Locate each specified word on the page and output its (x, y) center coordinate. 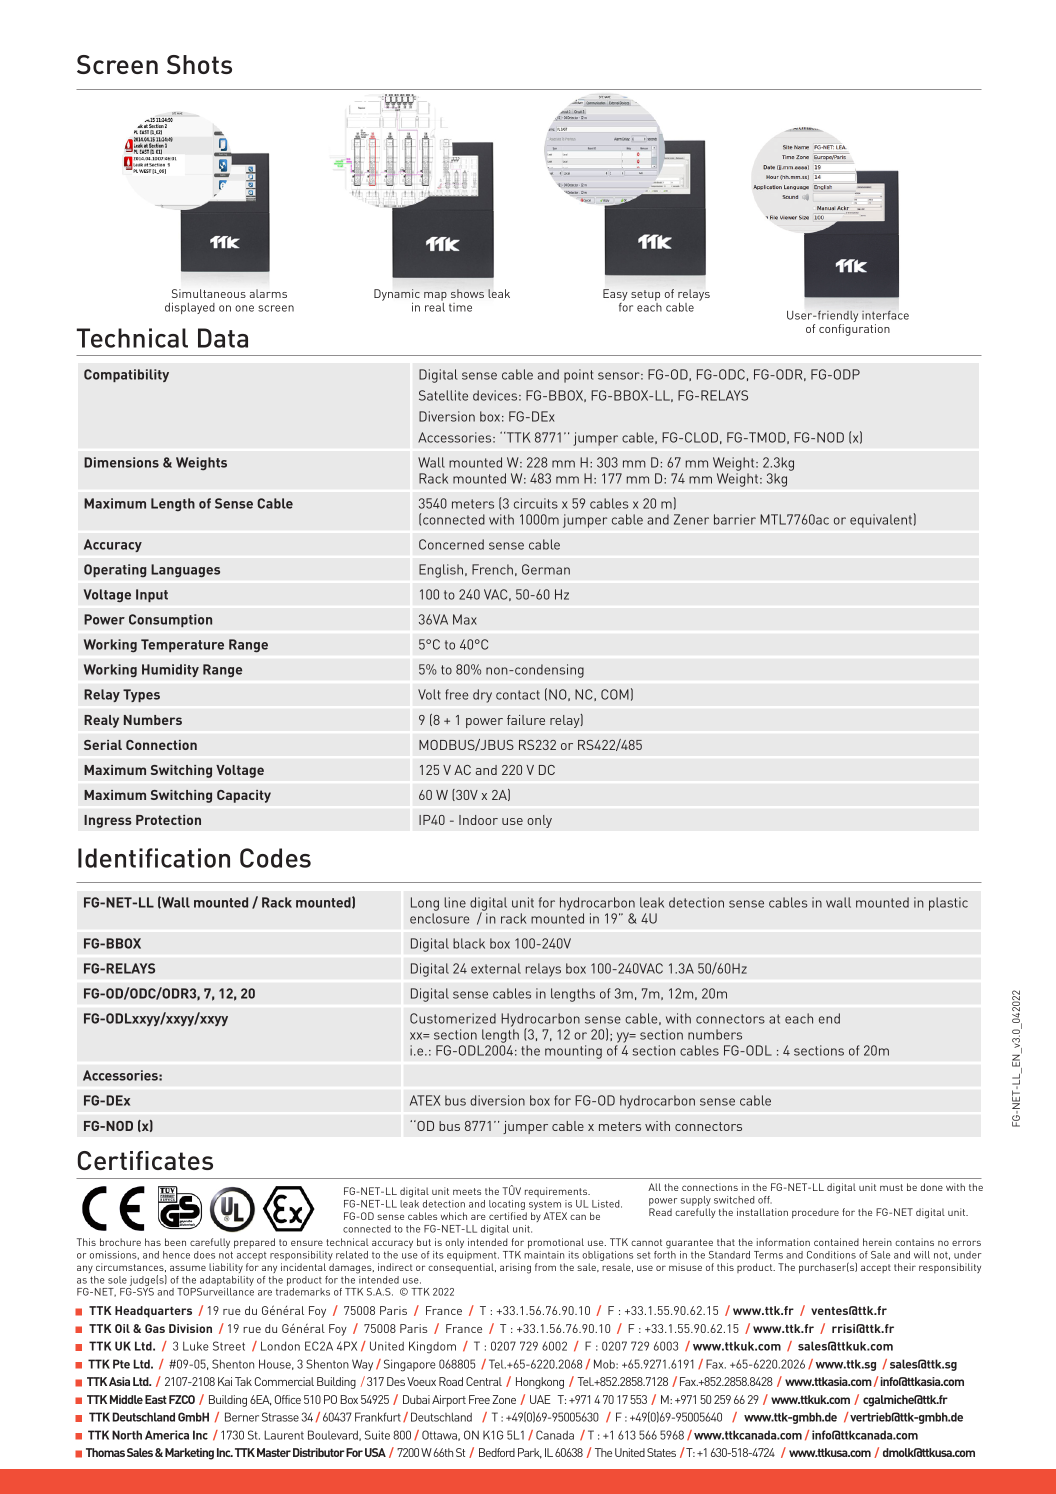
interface (885, 315)
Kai (225, 1381)
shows (467, 293)
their (905, 1267)
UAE (540, 1399)
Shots (199, 64)
